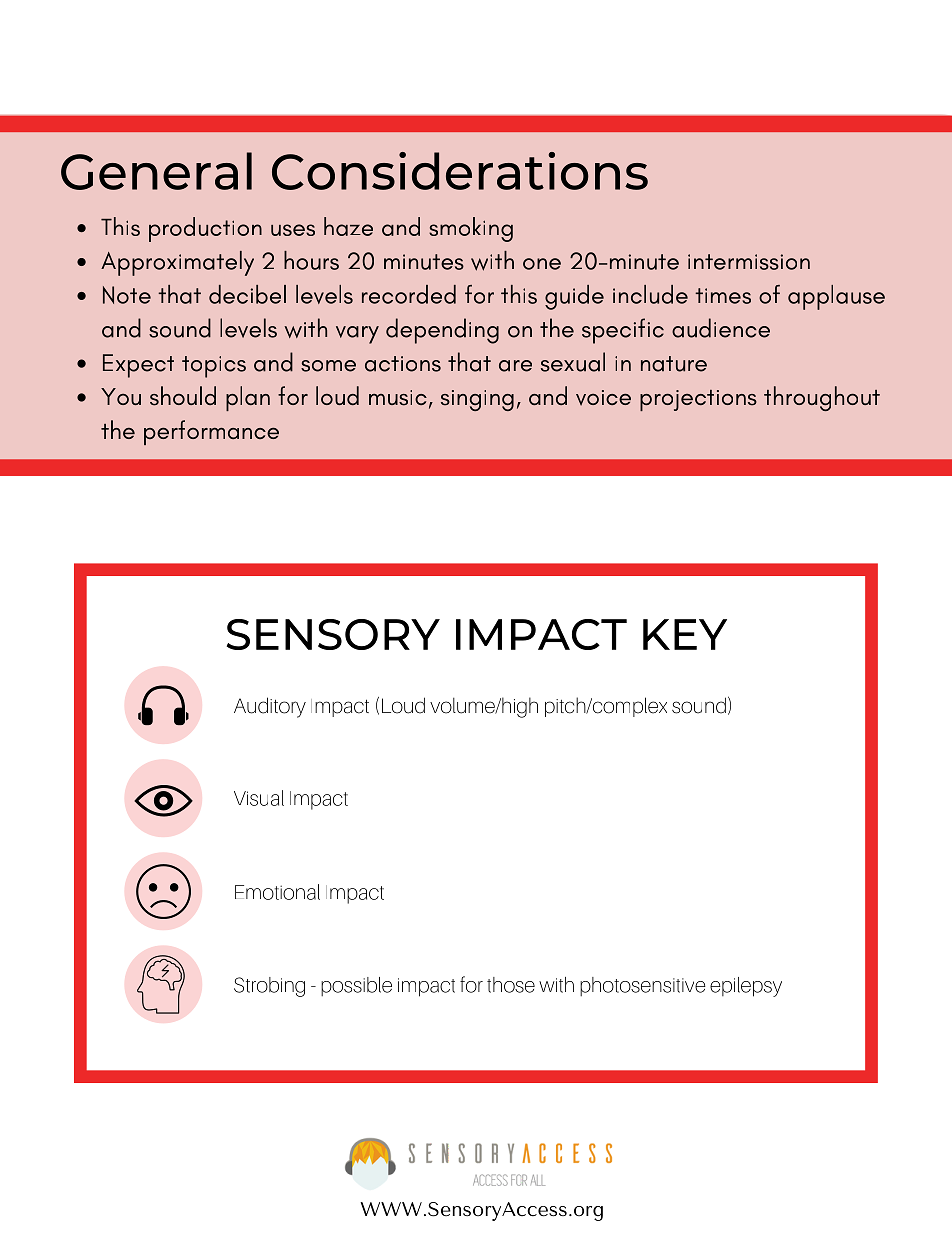 This page has height=1233, width=952. What do you see at coordinates (270, 707) in the page?
I see `Auditory` at bounding box center [270, 707].
